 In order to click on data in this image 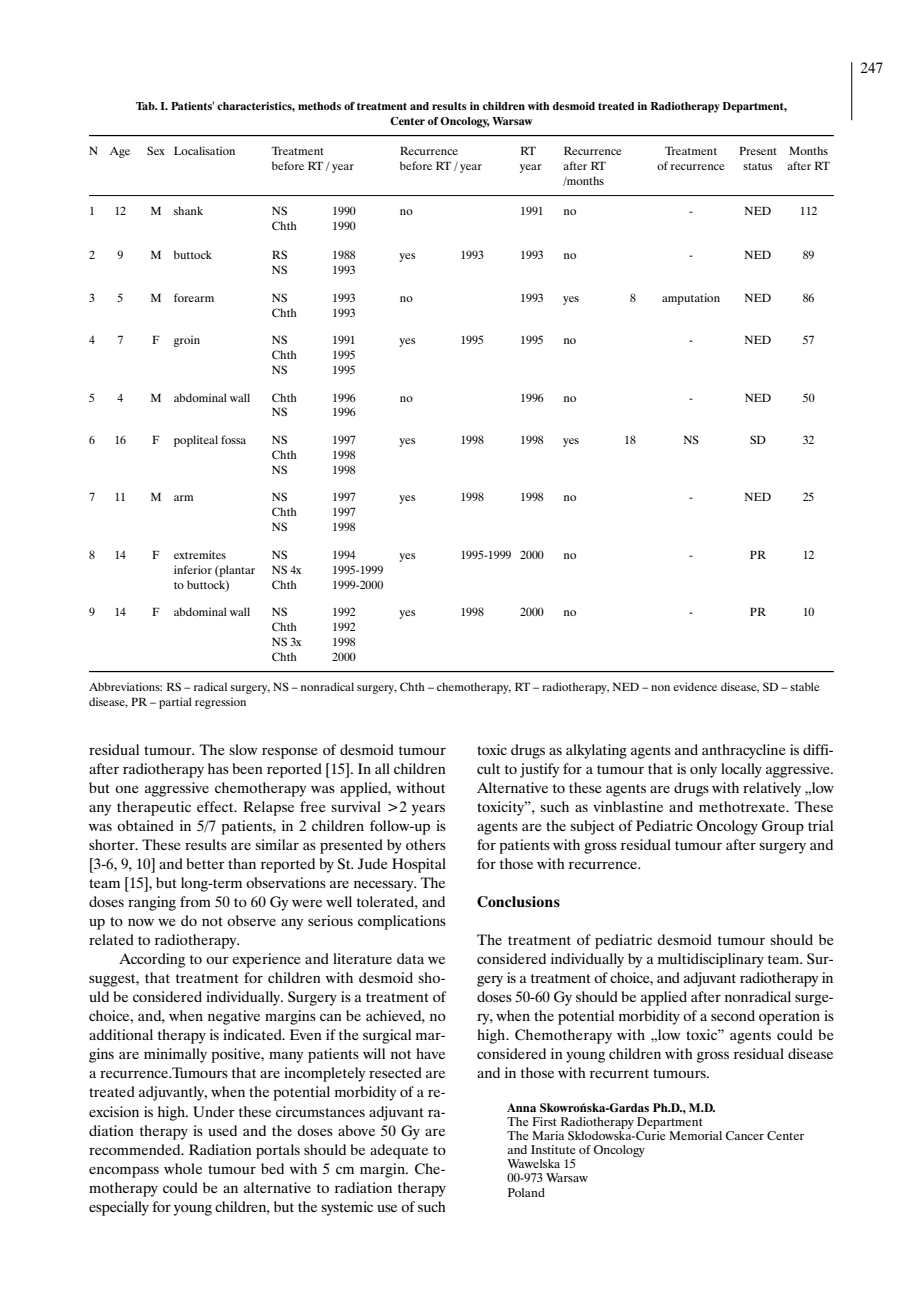, I will do `click(410, 958)`.
